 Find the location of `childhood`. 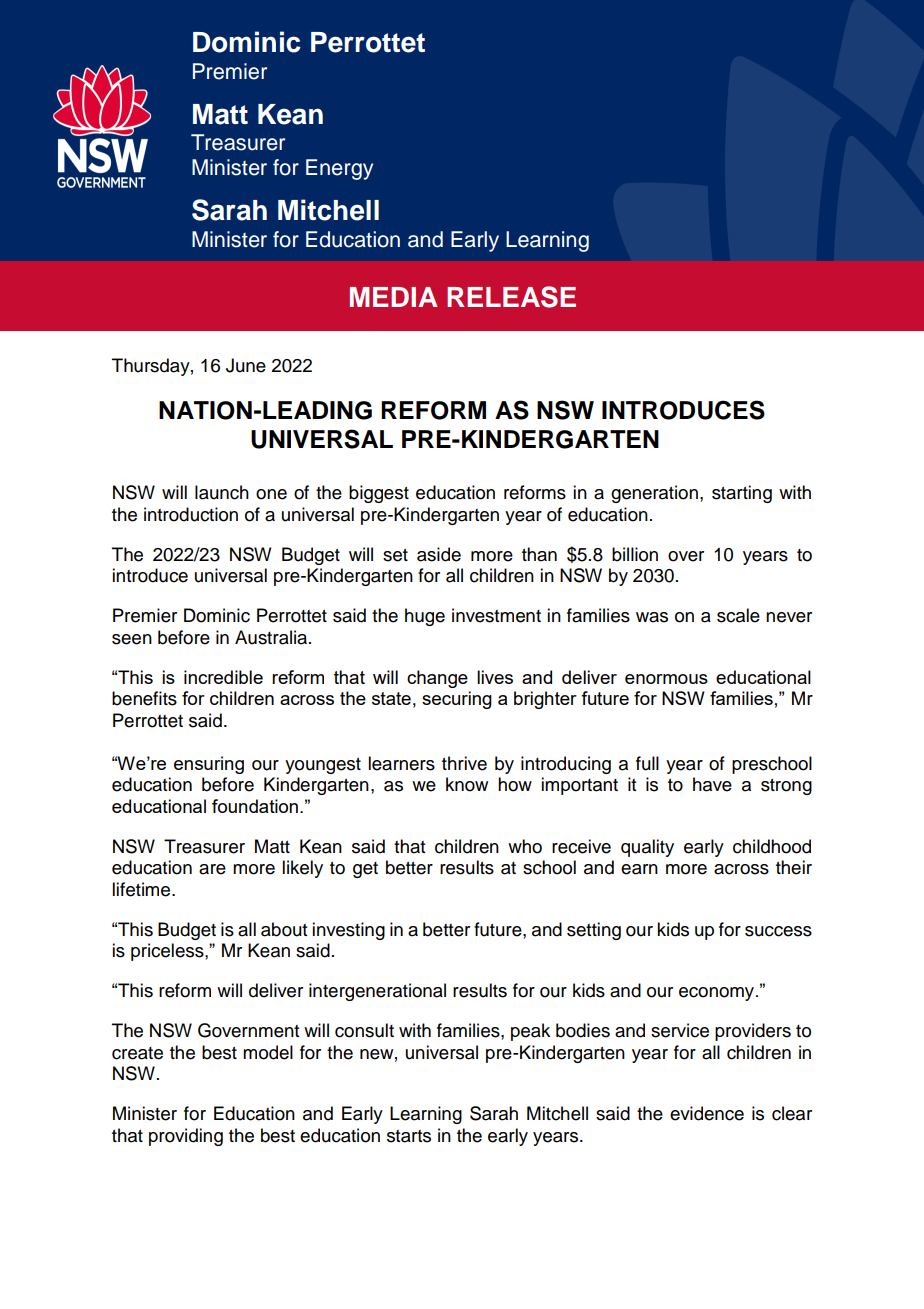

childhood is located at coordinates (772, 846).
